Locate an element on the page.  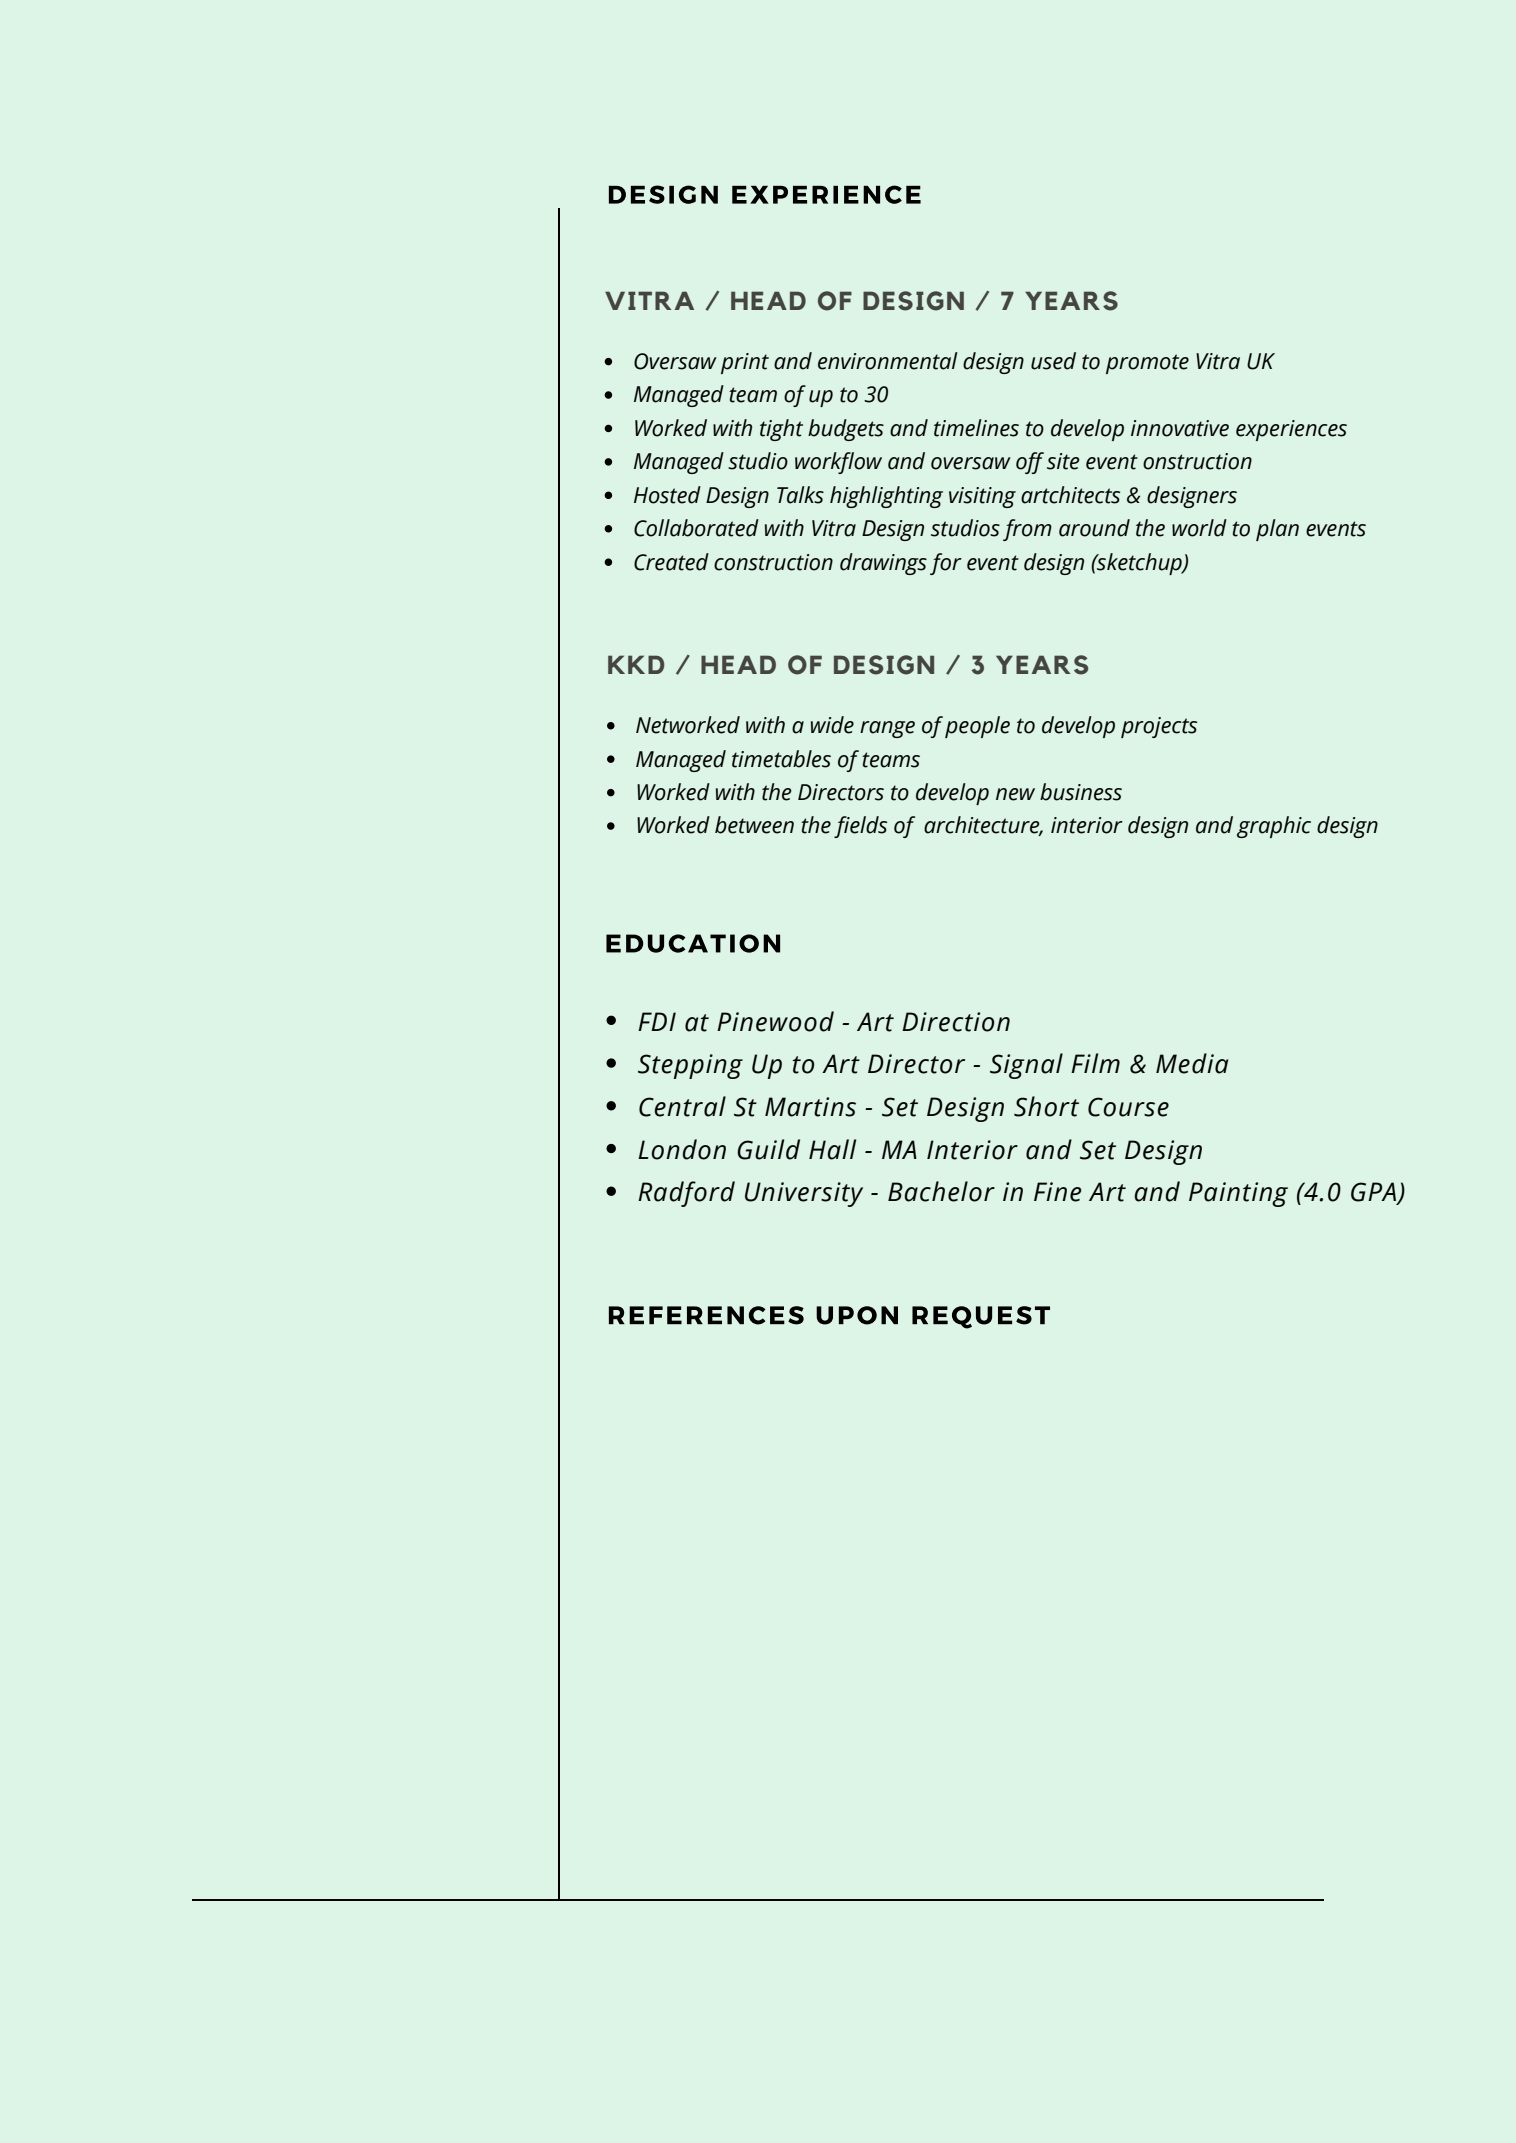
used is located at coordinates (1053, 361).
